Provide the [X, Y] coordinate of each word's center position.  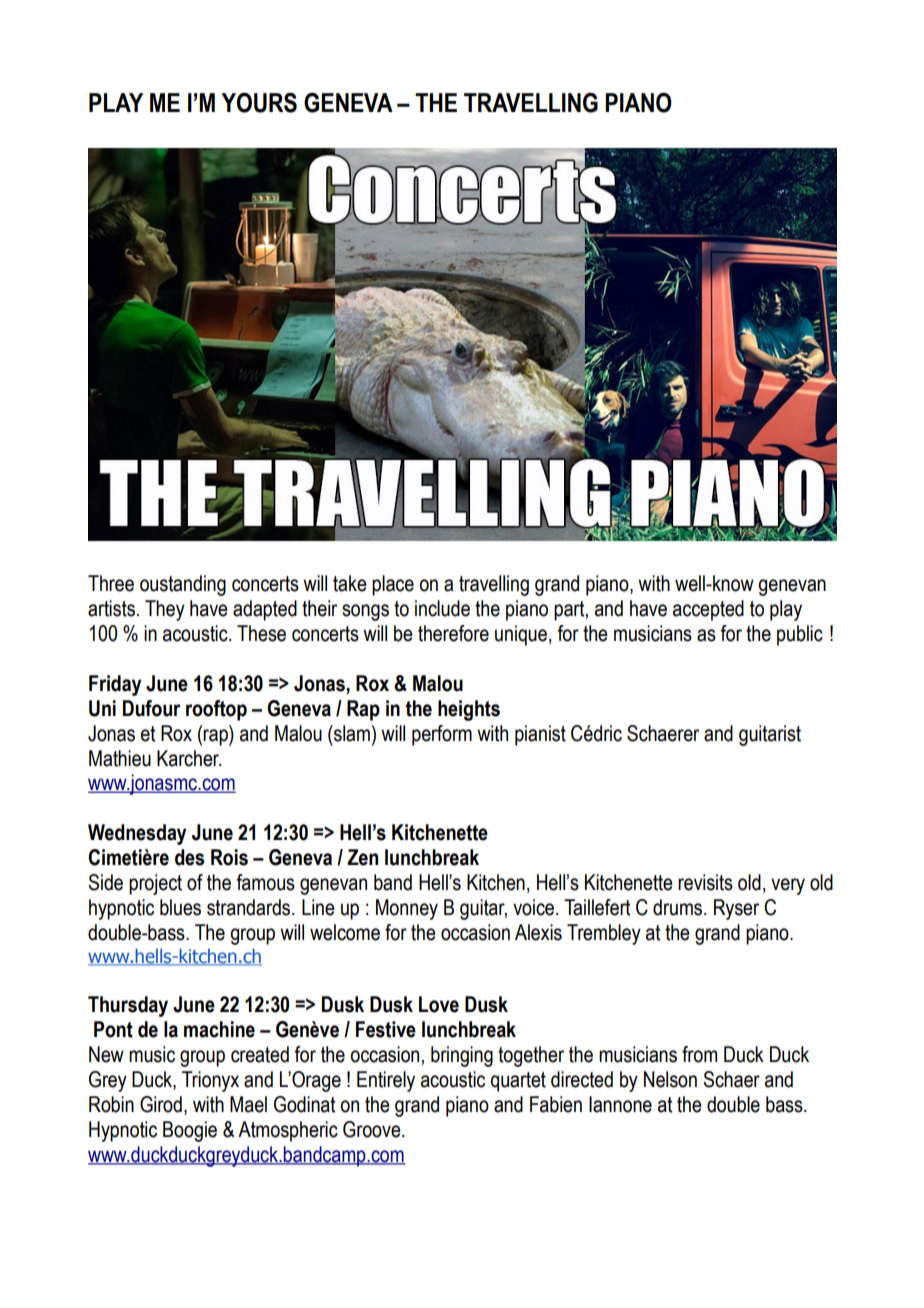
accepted [708, 610]
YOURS [259, 103]
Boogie [190, 1131]
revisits [705, 882]
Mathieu [120, 758]
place [393, 585]
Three [111, 583]
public [800, 635]
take [350, 583]
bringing [462, 1056]
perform [442, 735]
